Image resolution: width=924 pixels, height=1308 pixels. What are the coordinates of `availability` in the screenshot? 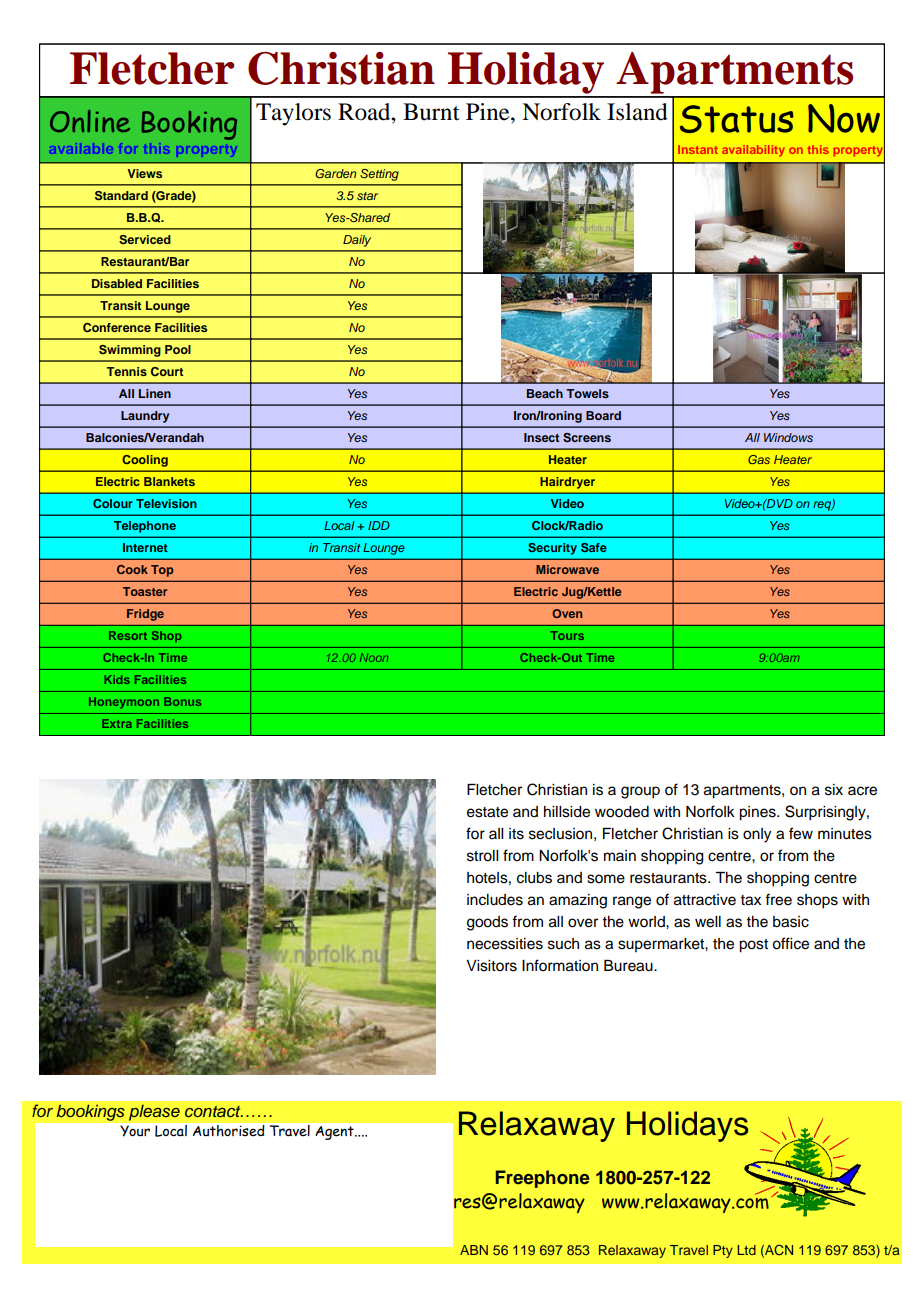 It's located at (753, 151).
